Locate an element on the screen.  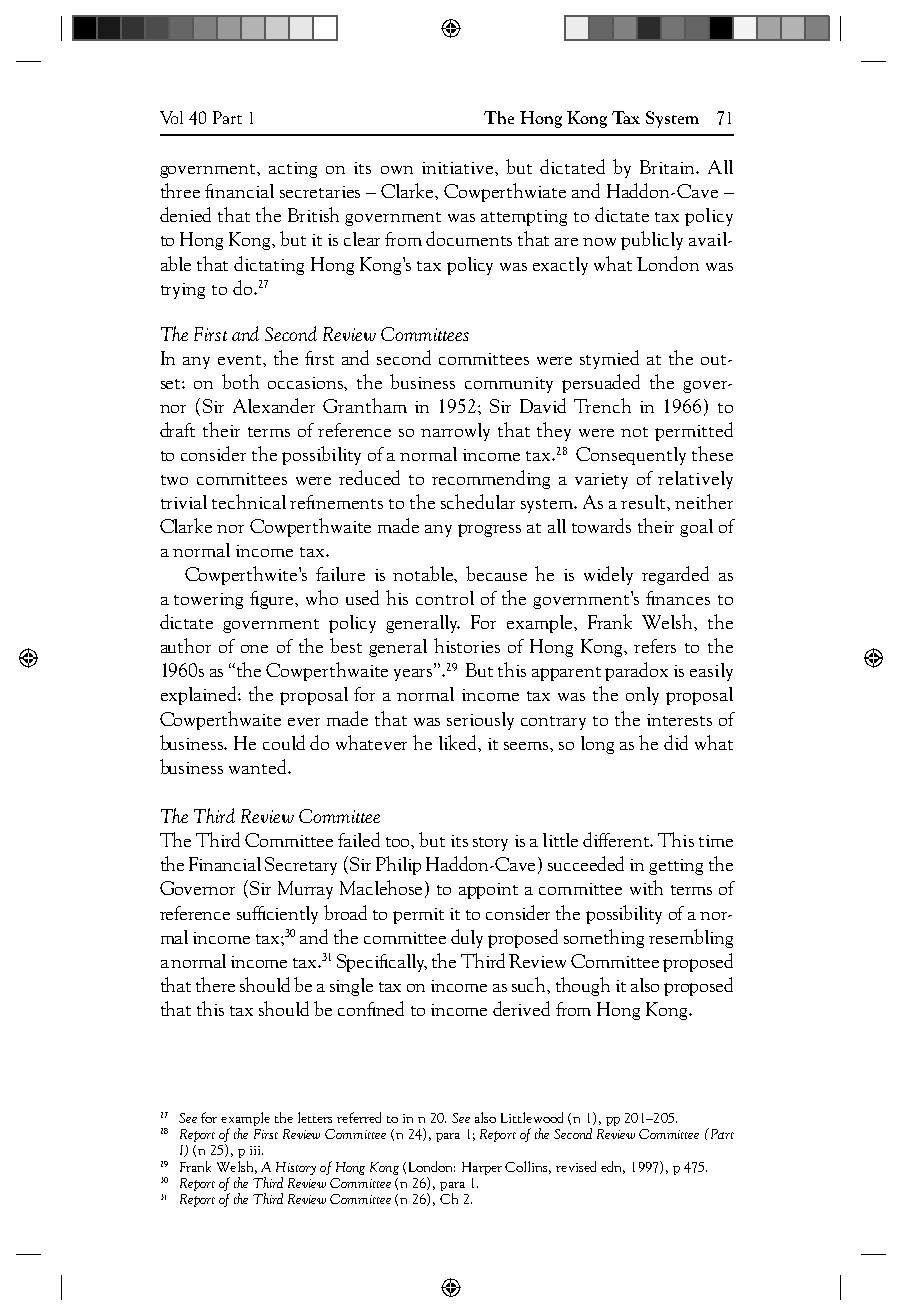
with is located at coordinates (646, 887).
